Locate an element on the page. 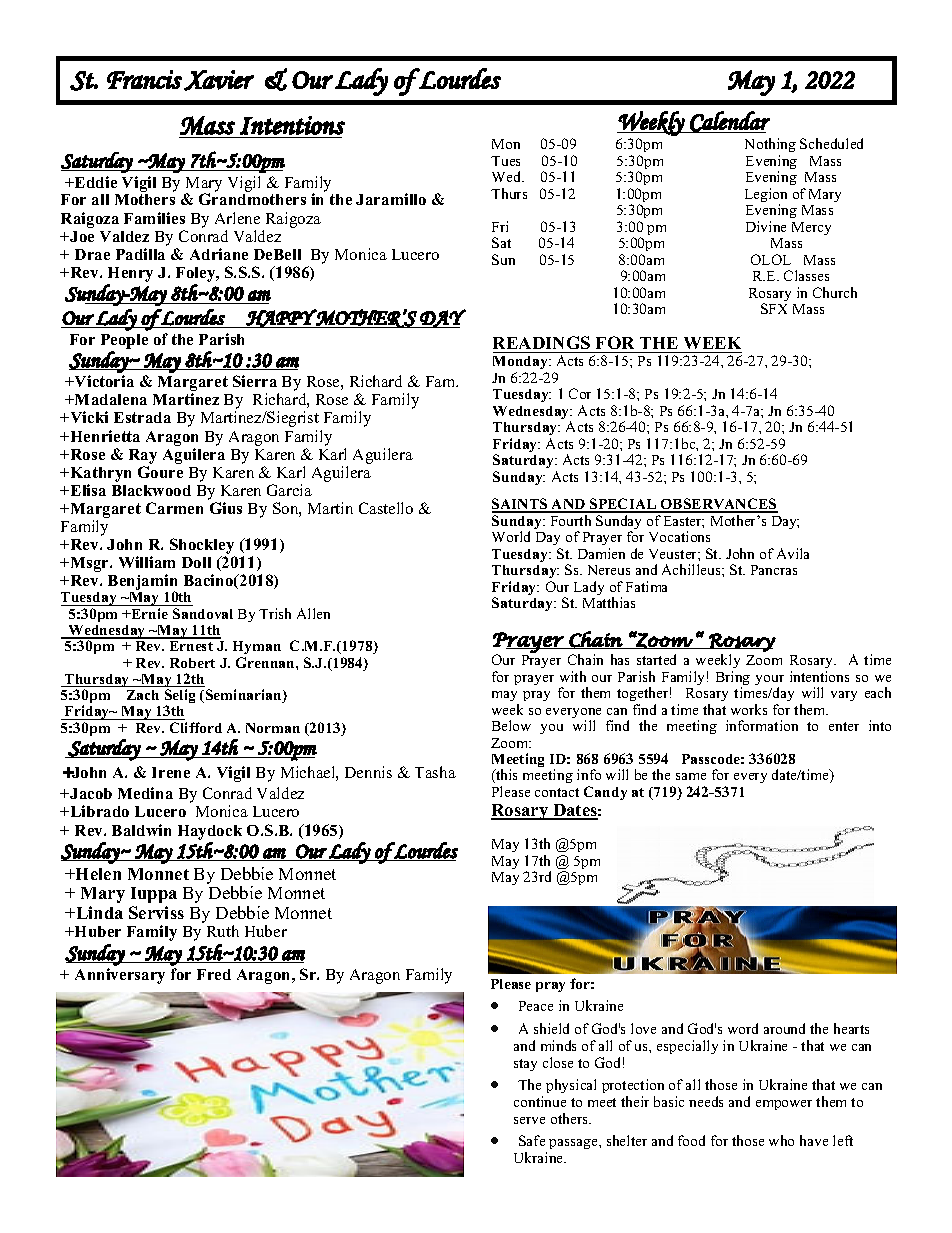 This image has width=952, height=1233. People is located at coordinates (124, 341).
